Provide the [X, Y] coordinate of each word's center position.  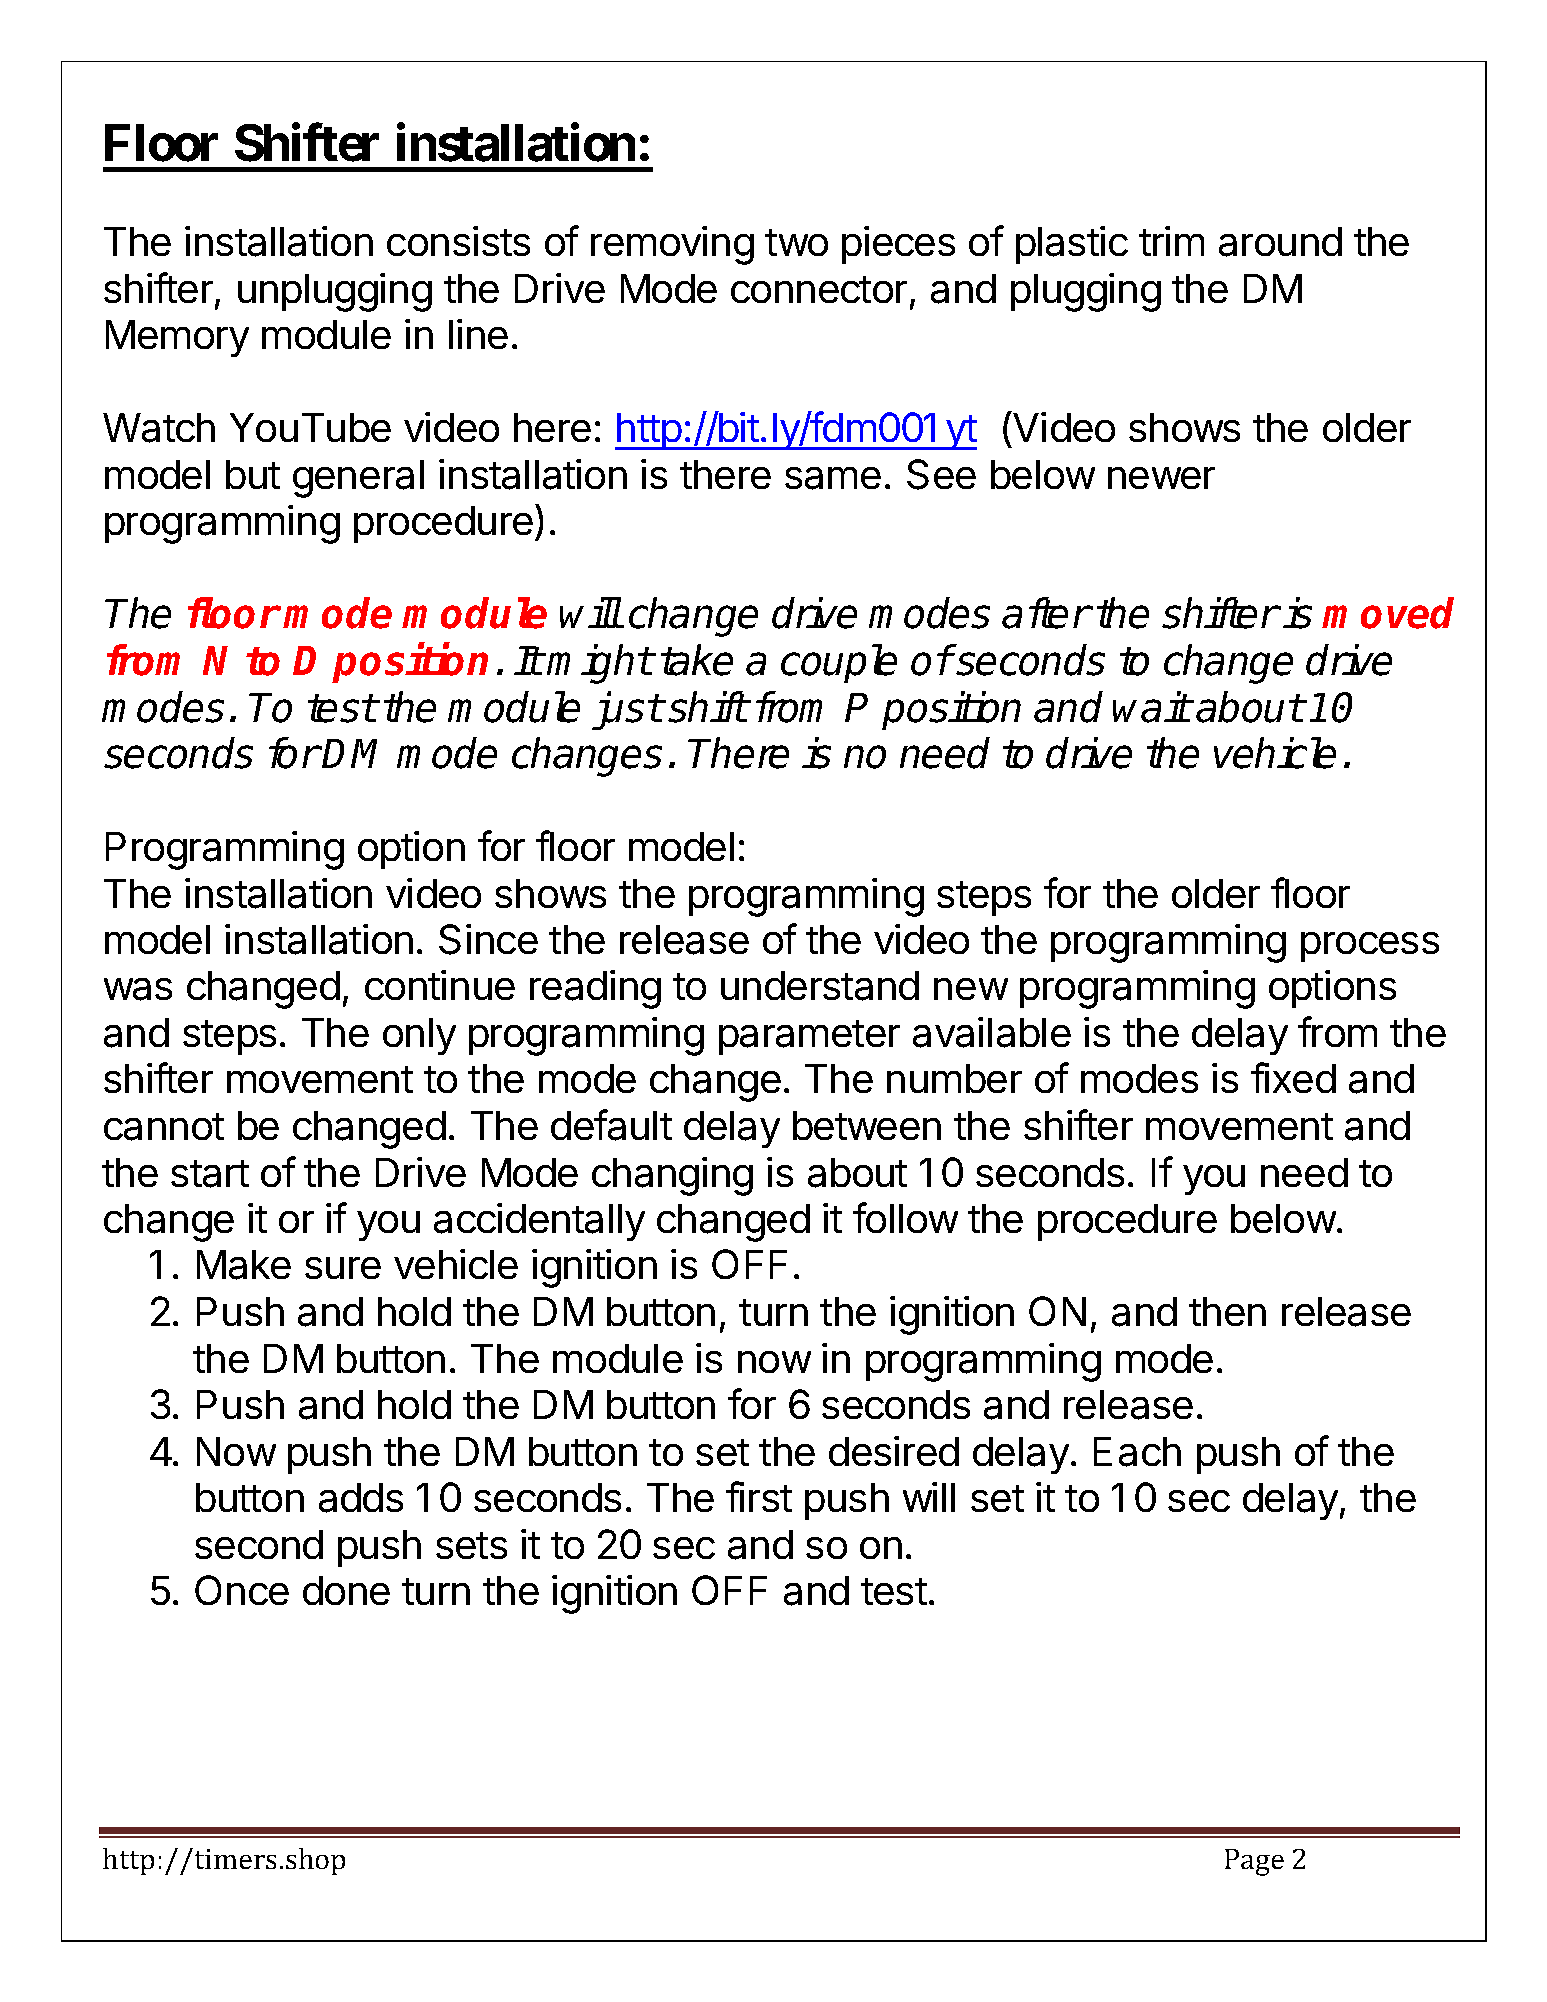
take [697, 660]
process [1370, 947]
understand [820, 986]
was [138, 989]
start [210, 1174]
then [1227, 1311]
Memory [177, 338]
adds [361, 1498]
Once [242, 1590]
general [358, 479]
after [1045, 613]
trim [1171, 241]
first [759, 1496]
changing [672, 1176]
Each [1137, 1452]
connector [819, 289]
